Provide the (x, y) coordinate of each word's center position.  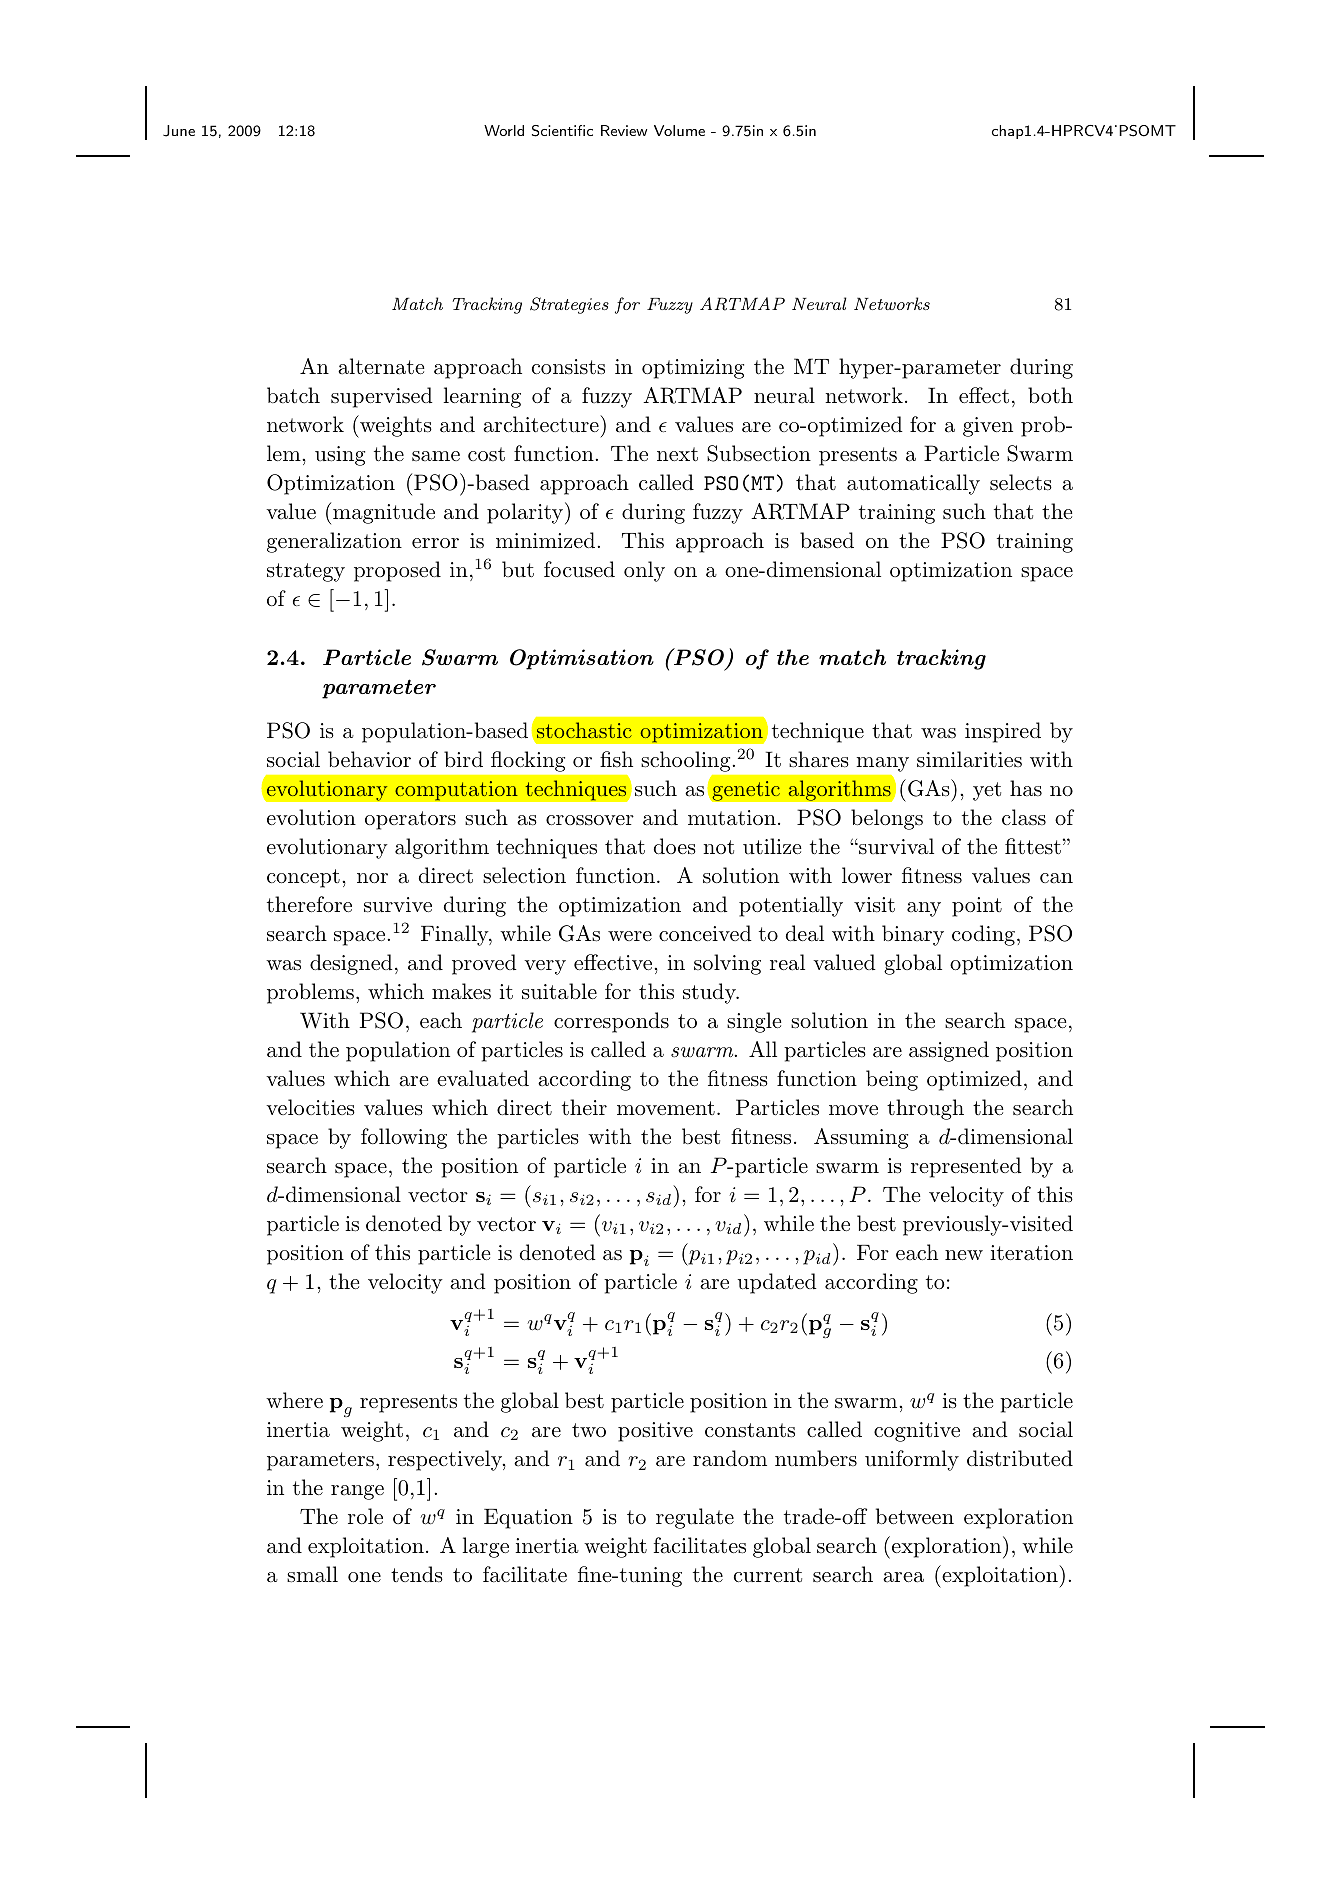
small (312, 1574)
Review (624, 130)
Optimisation (582, 659)
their (584, 1107)
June (179, 131)
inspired (1003, 732)
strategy (306, 572)
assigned (949, 1051)
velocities (310, 1107)
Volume (679, 130)
